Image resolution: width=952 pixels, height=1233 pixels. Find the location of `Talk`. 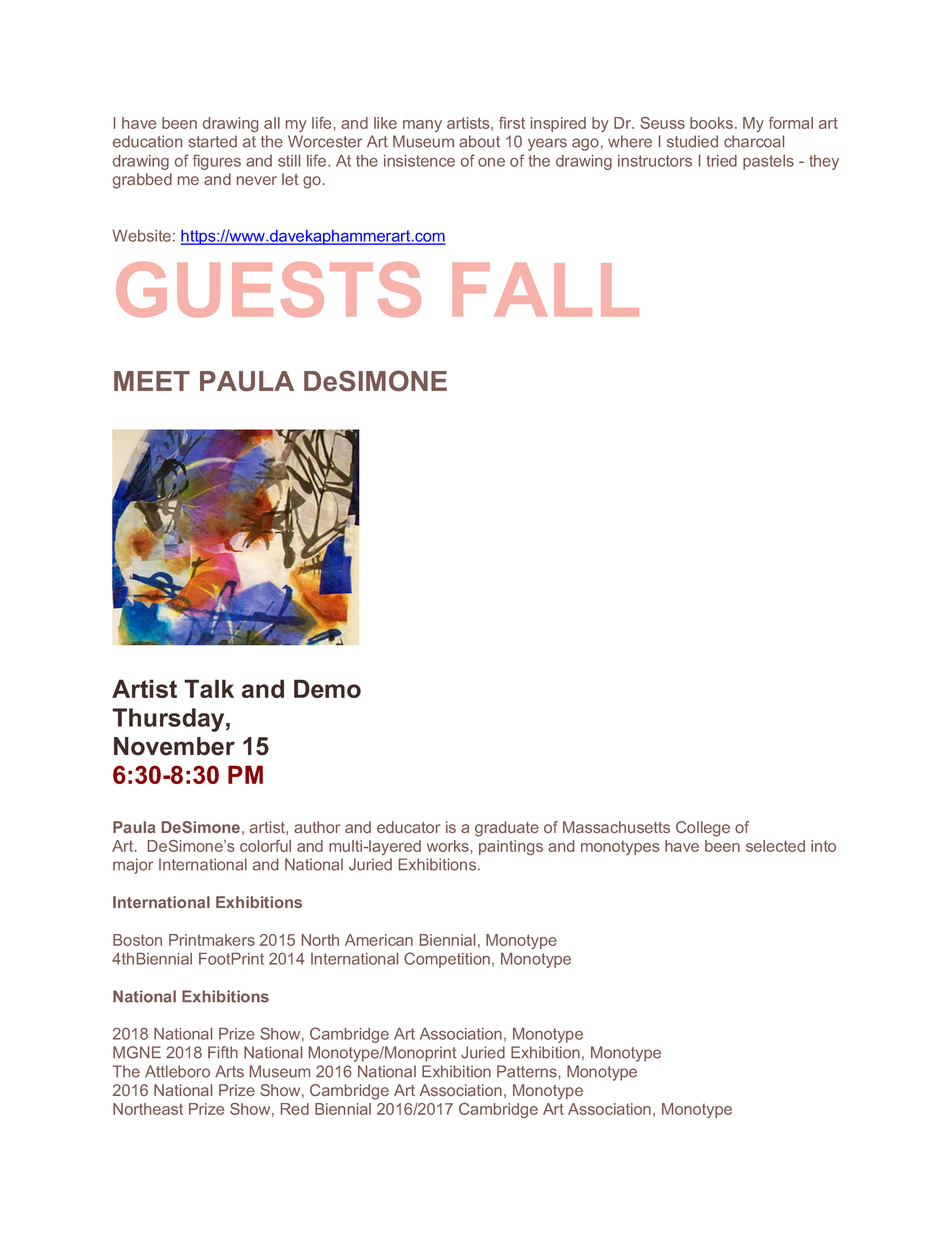

Talk is located at coordinates (209, 688).
